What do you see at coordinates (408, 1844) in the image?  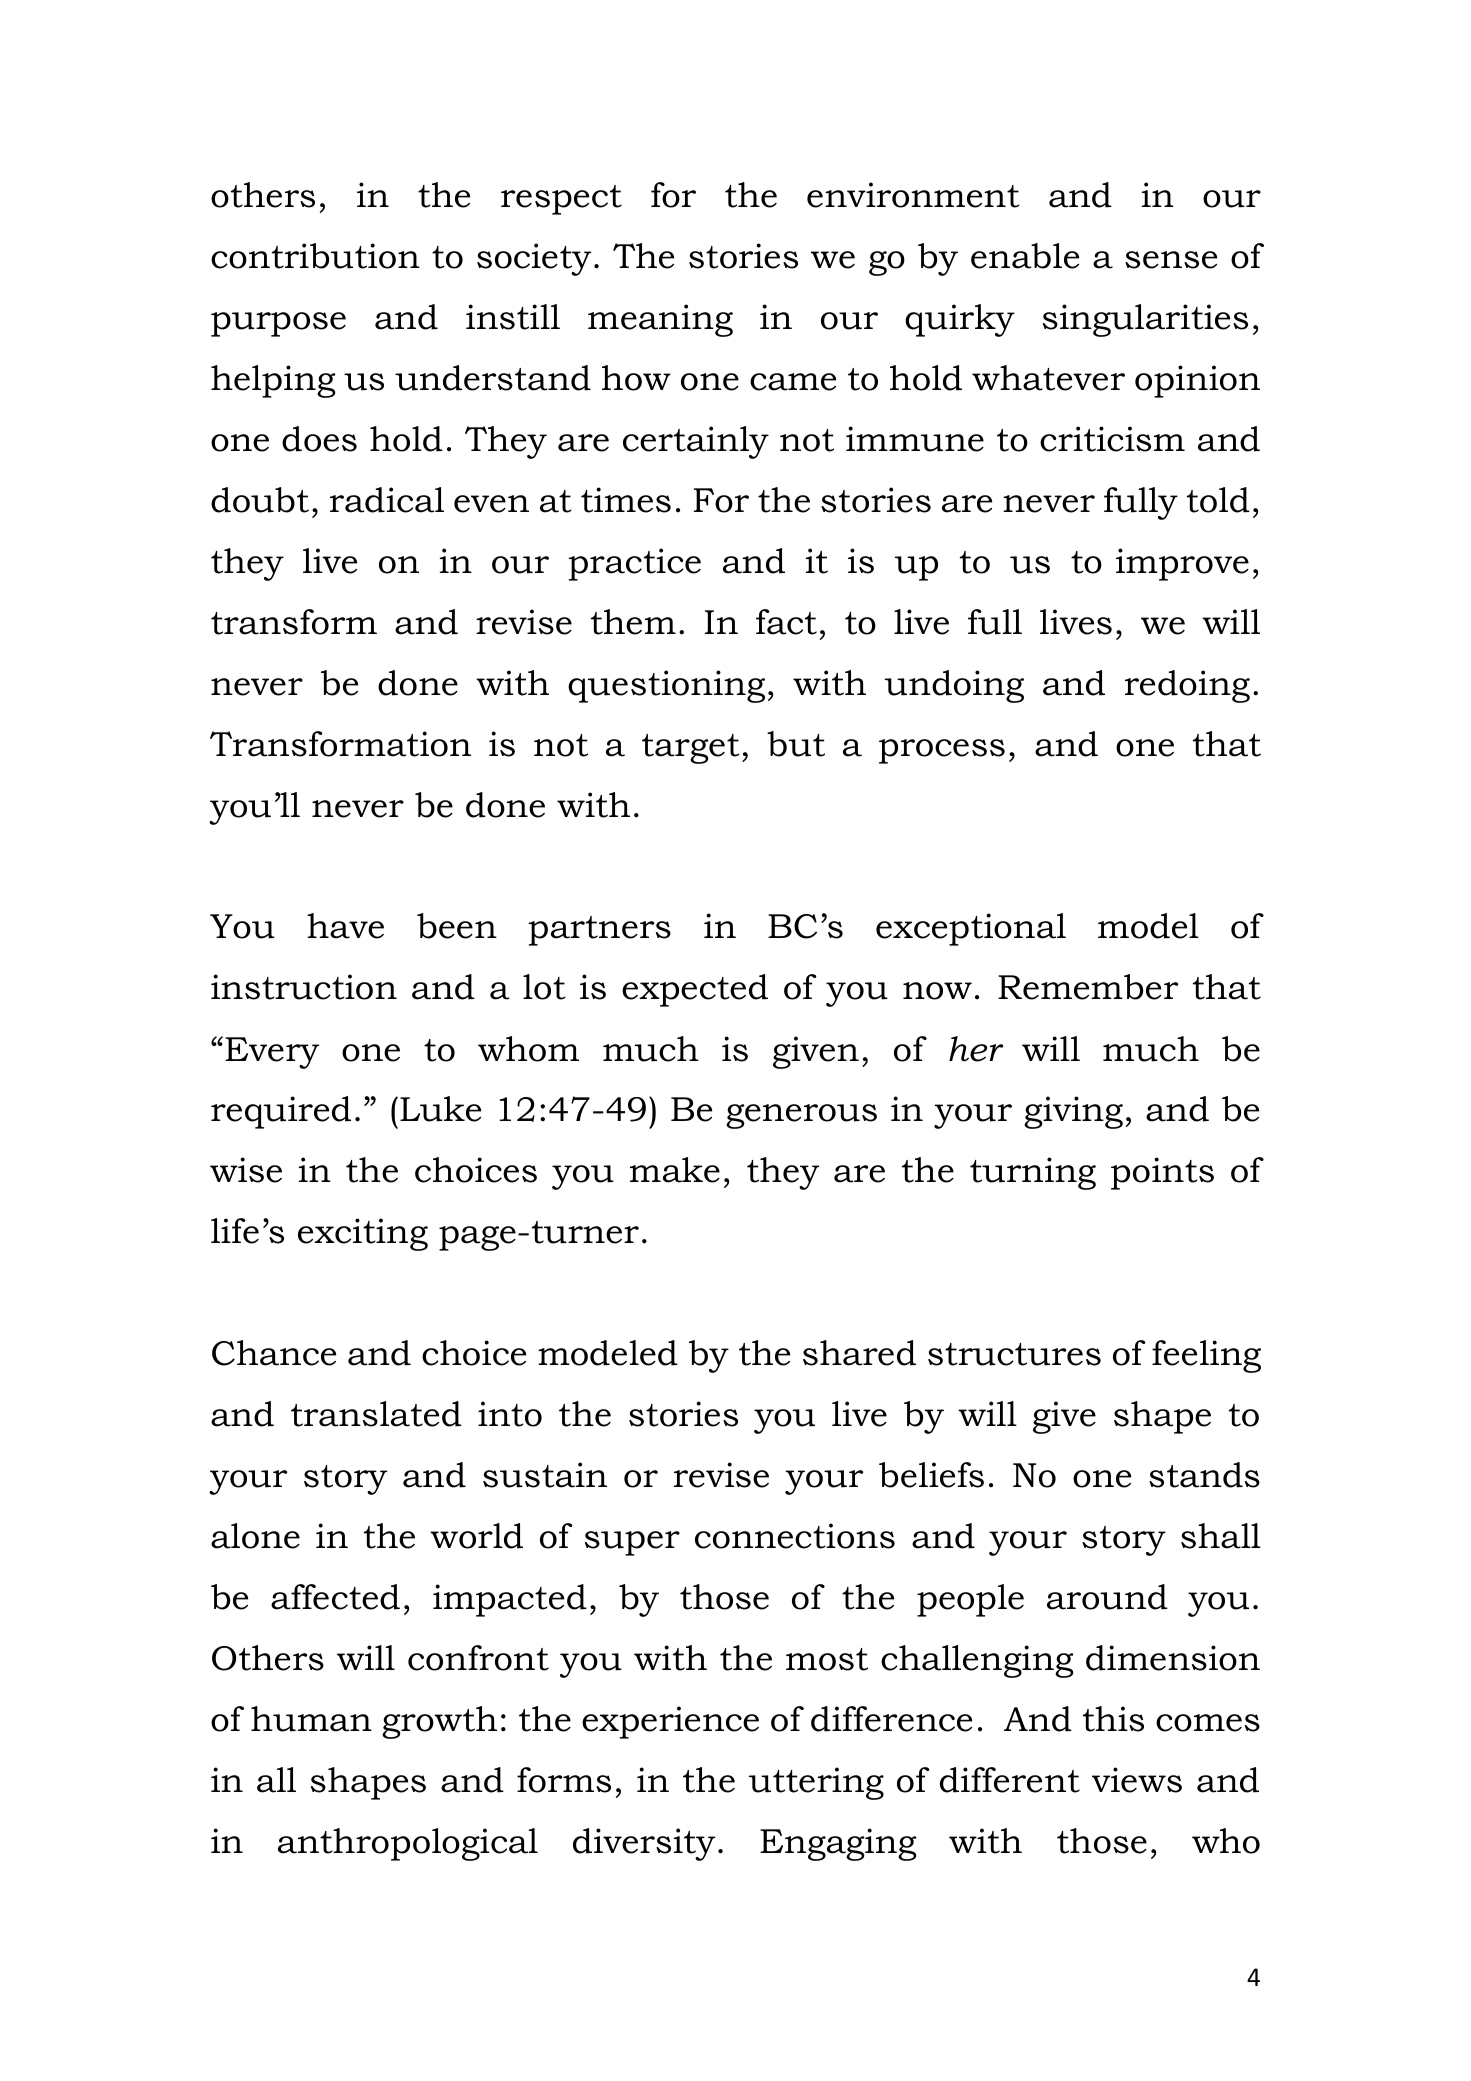 I see `anthropological` at bounding box center [408, 1844].
